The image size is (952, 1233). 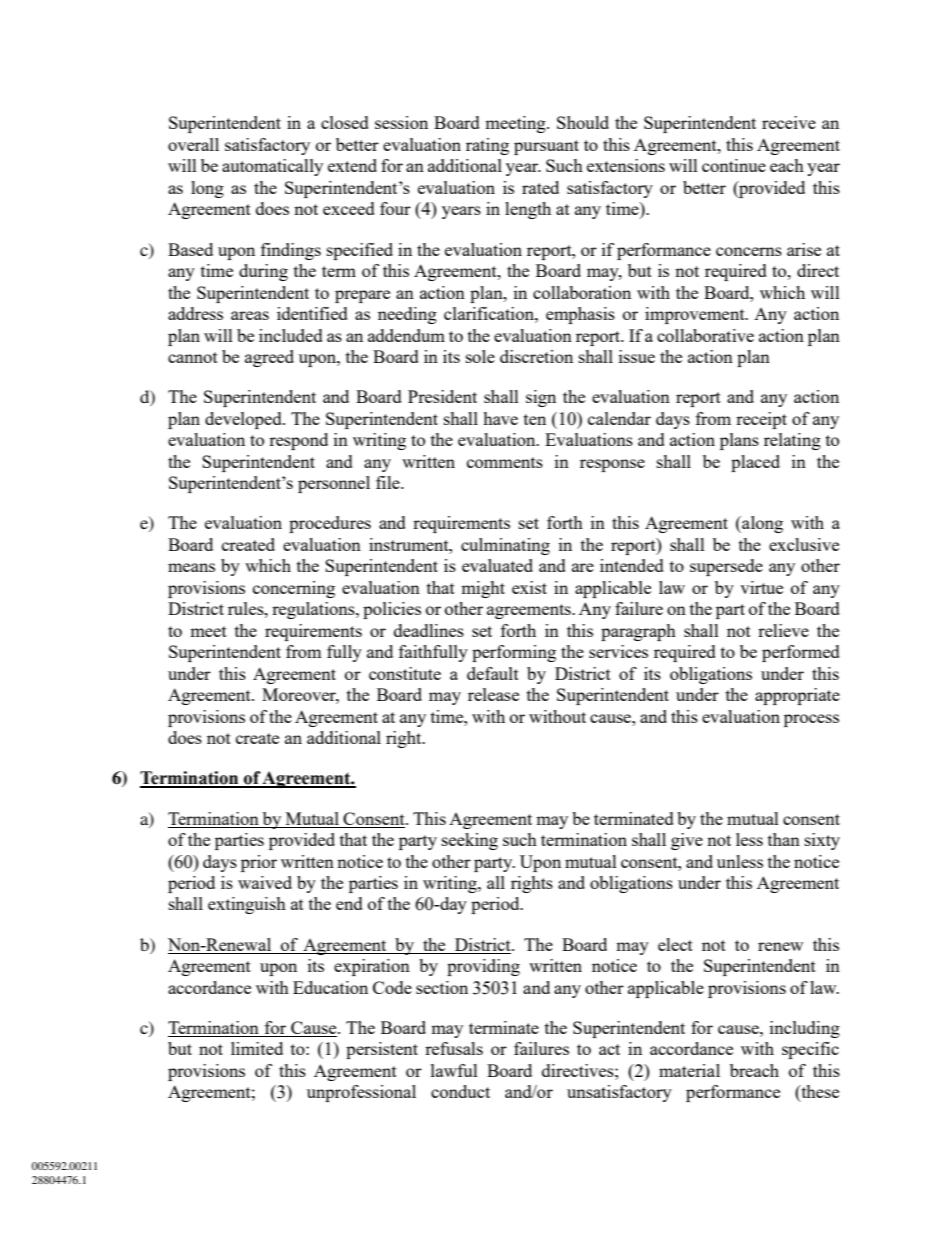 I want to click on rating, so click(x=487, y=146).
